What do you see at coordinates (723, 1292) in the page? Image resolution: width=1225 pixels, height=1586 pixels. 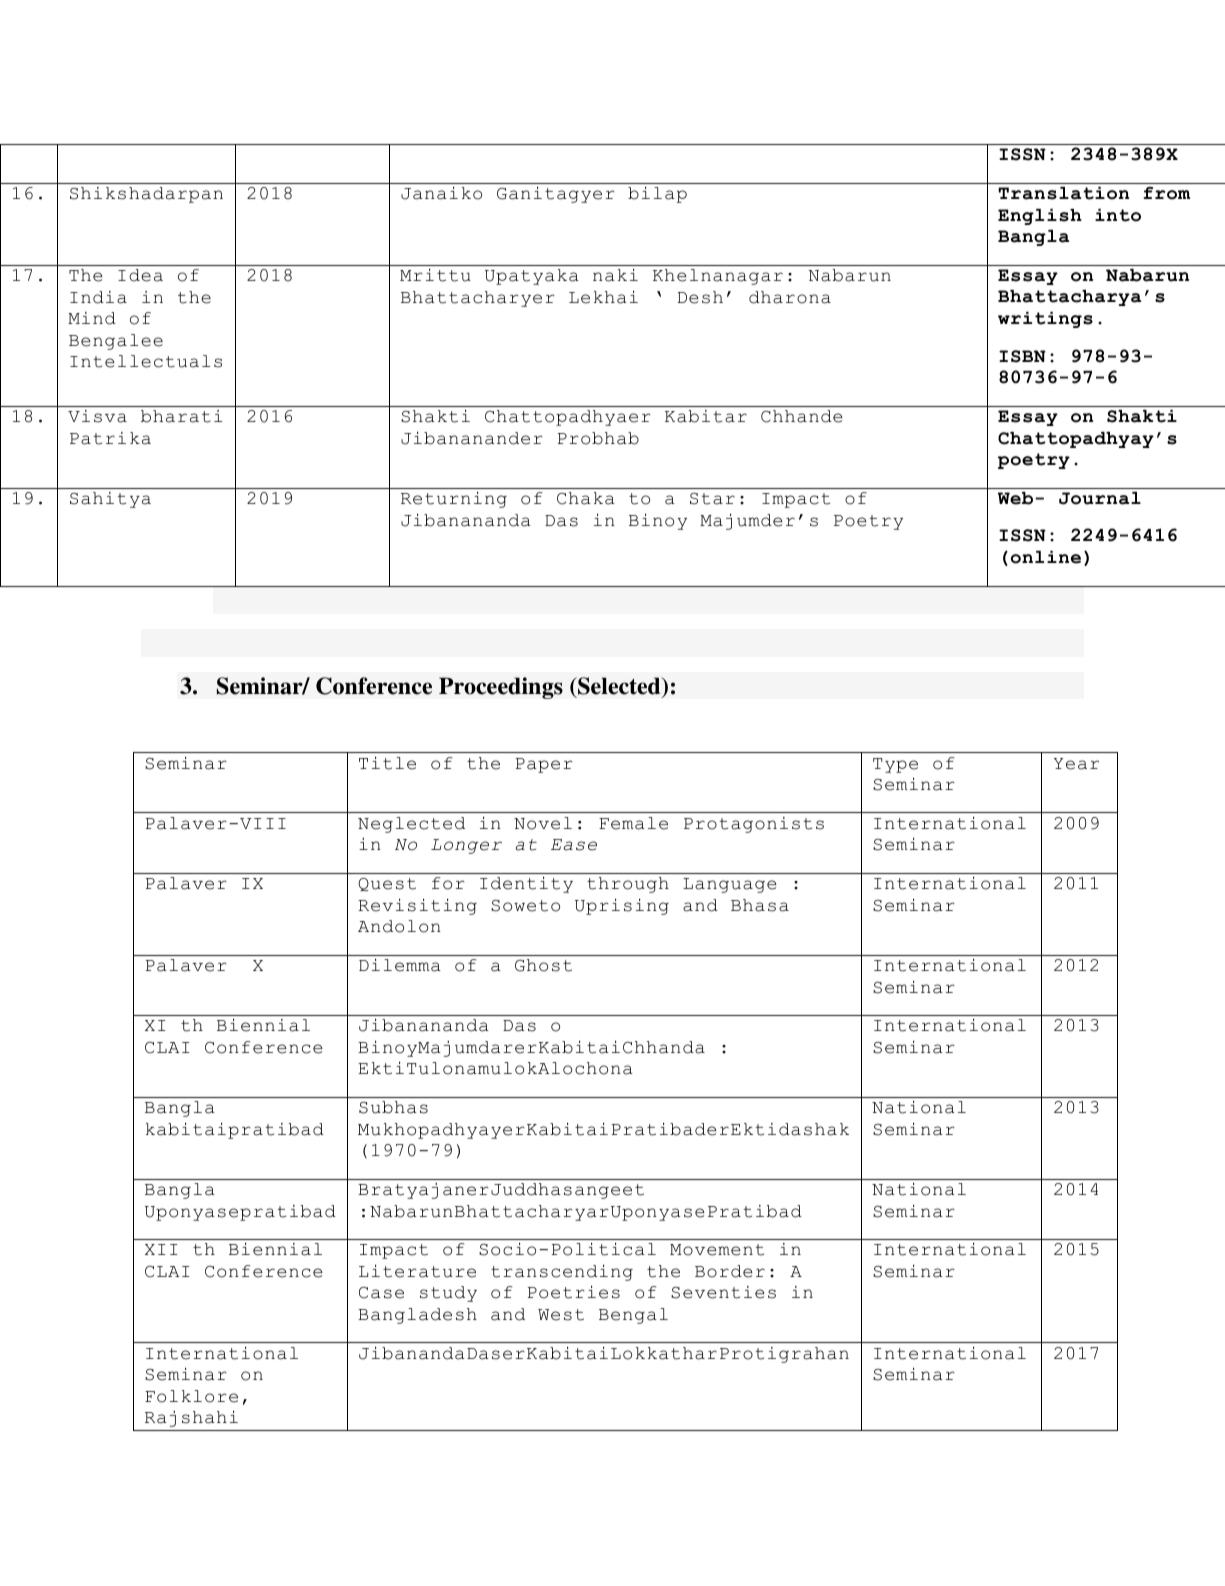 I see `Seventies` at bounding box center [723, 1292].
